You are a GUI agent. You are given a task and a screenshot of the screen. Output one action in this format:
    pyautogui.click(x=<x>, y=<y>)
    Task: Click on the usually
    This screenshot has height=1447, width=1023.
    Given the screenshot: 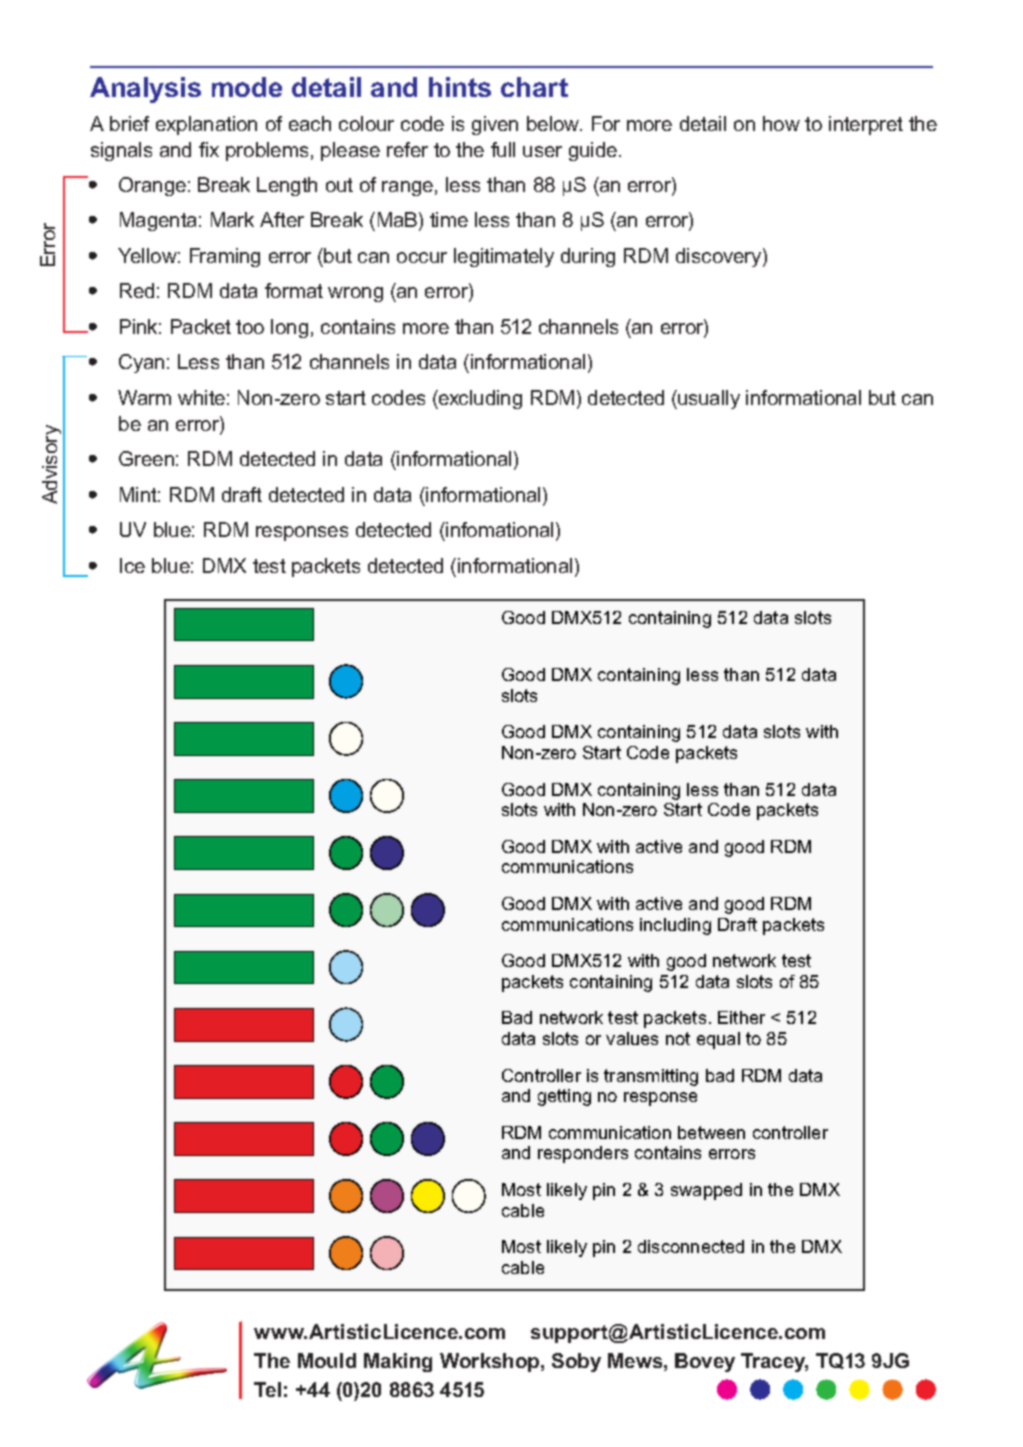 What is the action you would take?
    pyautogui.click(x=708, y=399)
